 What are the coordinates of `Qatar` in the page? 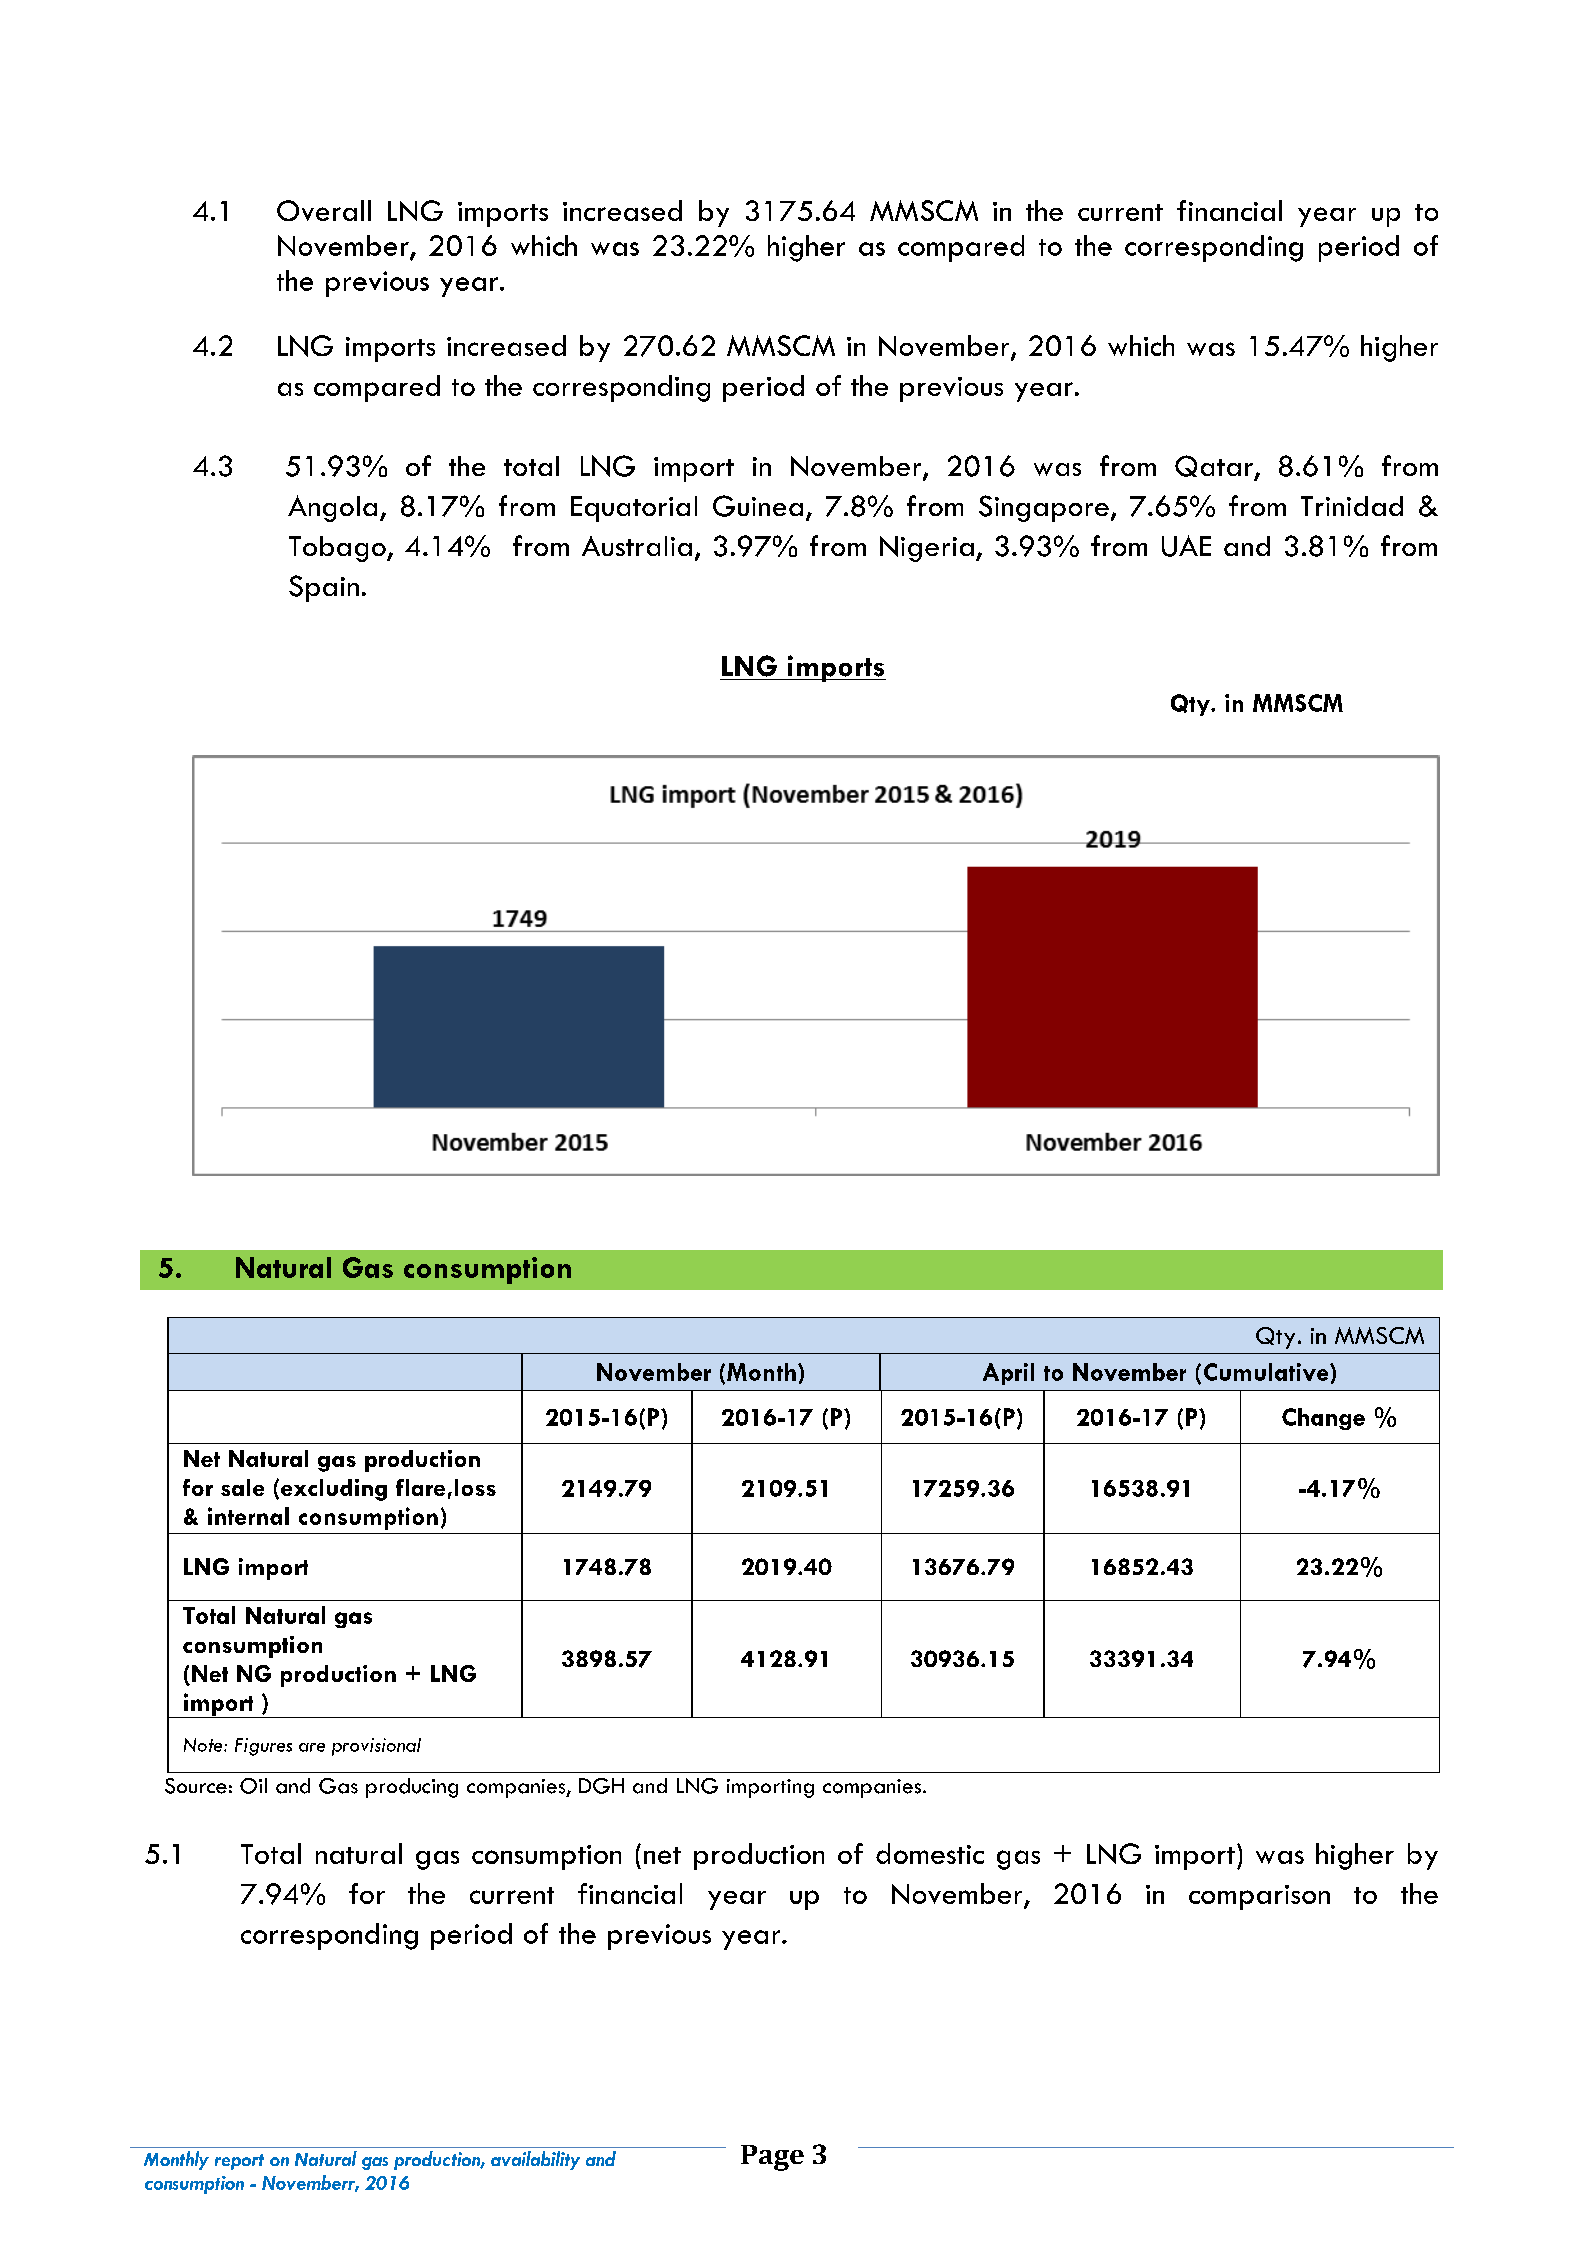 It's located at (1215, 467).
